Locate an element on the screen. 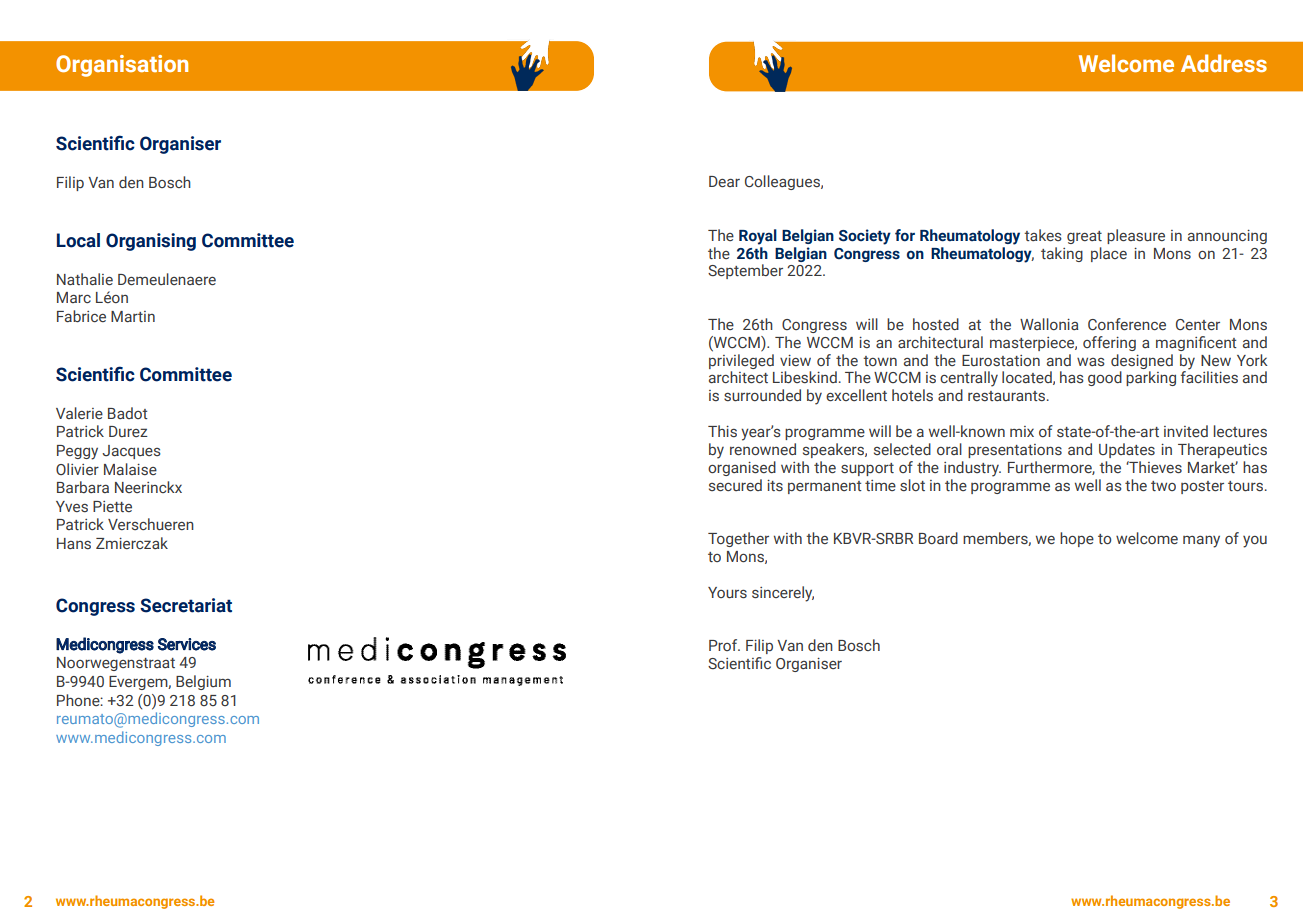  Prof is located at coordinates (724, 645).
